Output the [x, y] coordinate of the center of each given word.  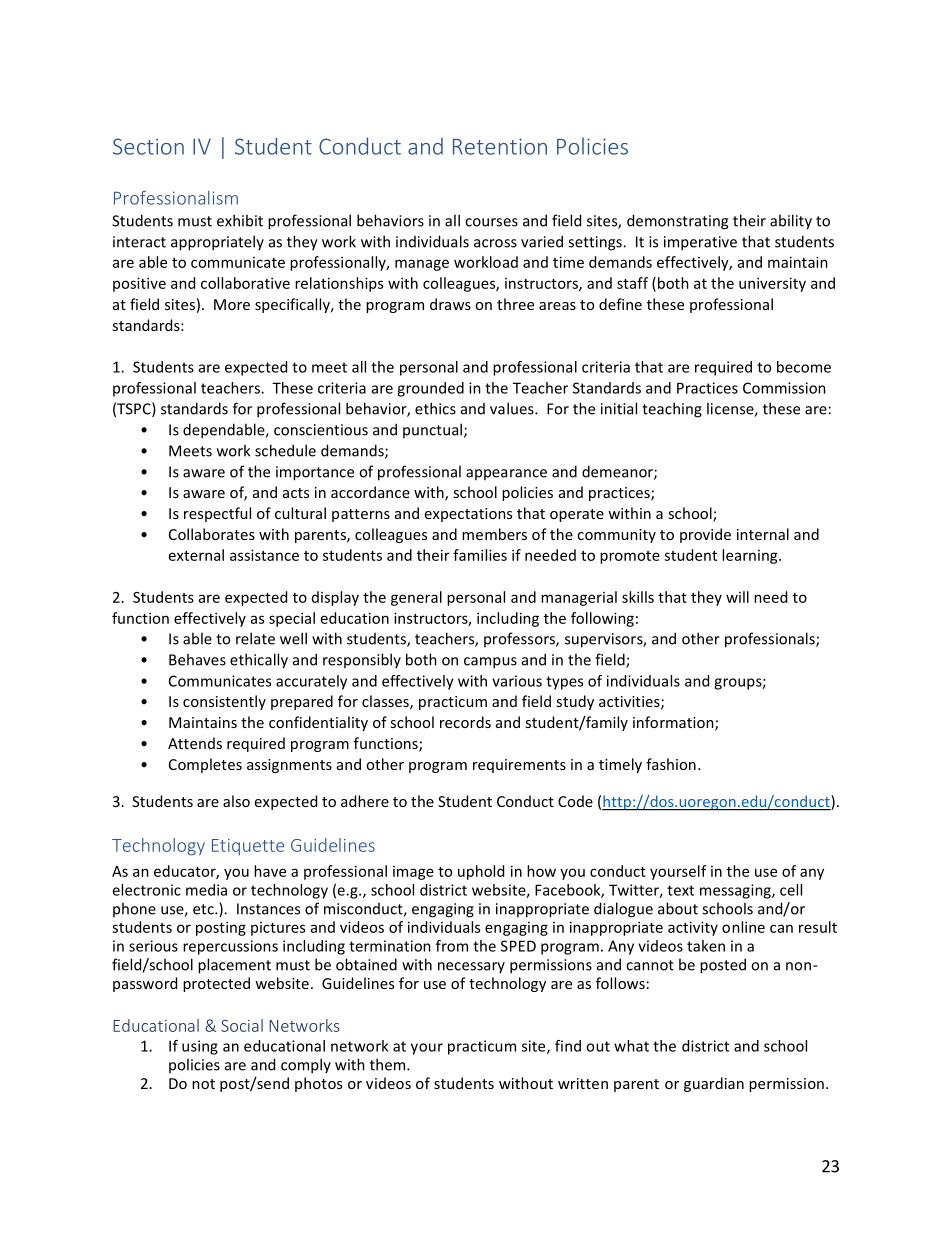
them [389, 1064]
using [200, 1047]
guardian [714, 1084]
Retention [500, 146]
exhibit [240, 220]
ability [791, 222]
